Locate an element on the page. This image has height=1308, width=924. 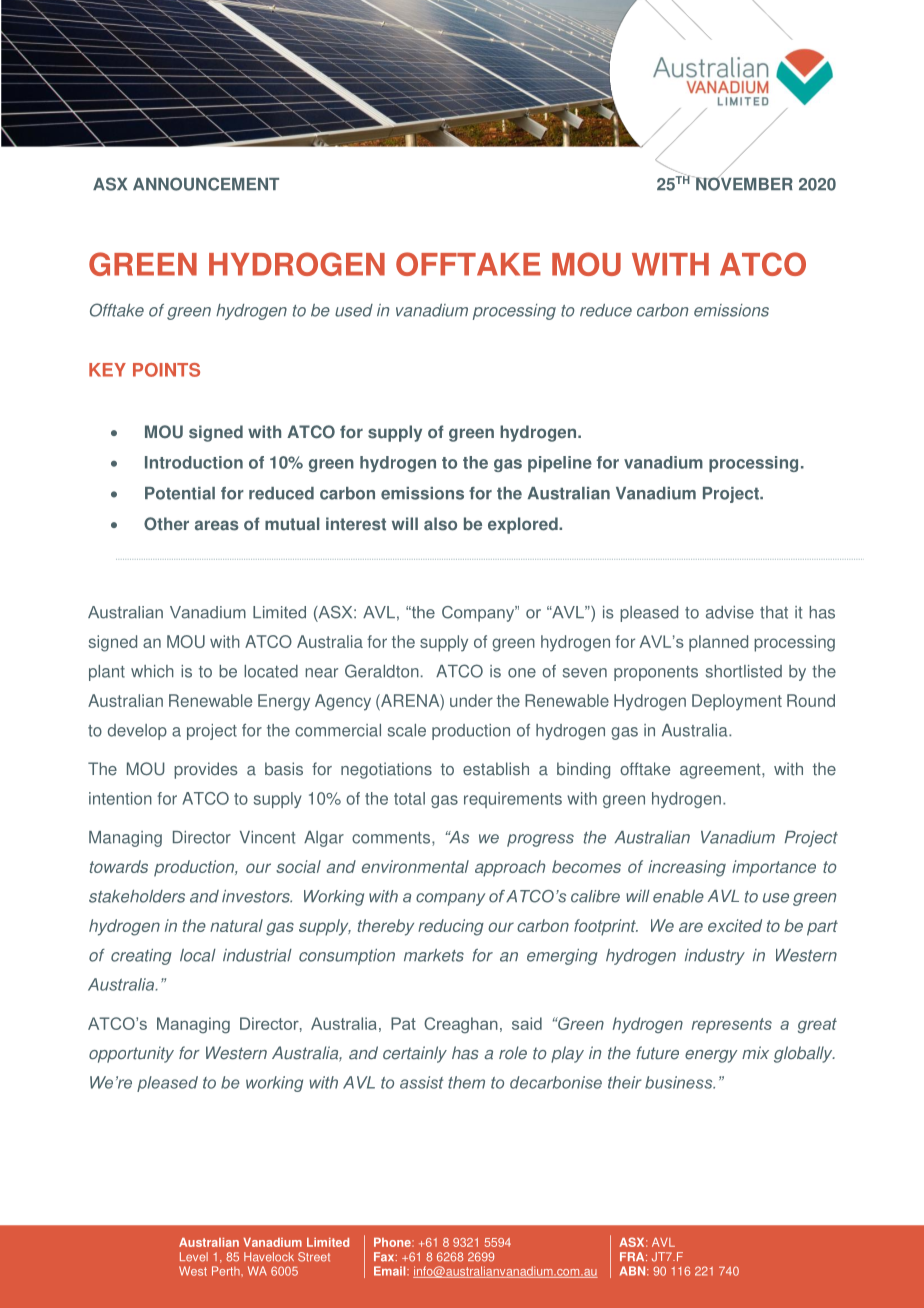
Phone is located at coordinates (393, 1242).
